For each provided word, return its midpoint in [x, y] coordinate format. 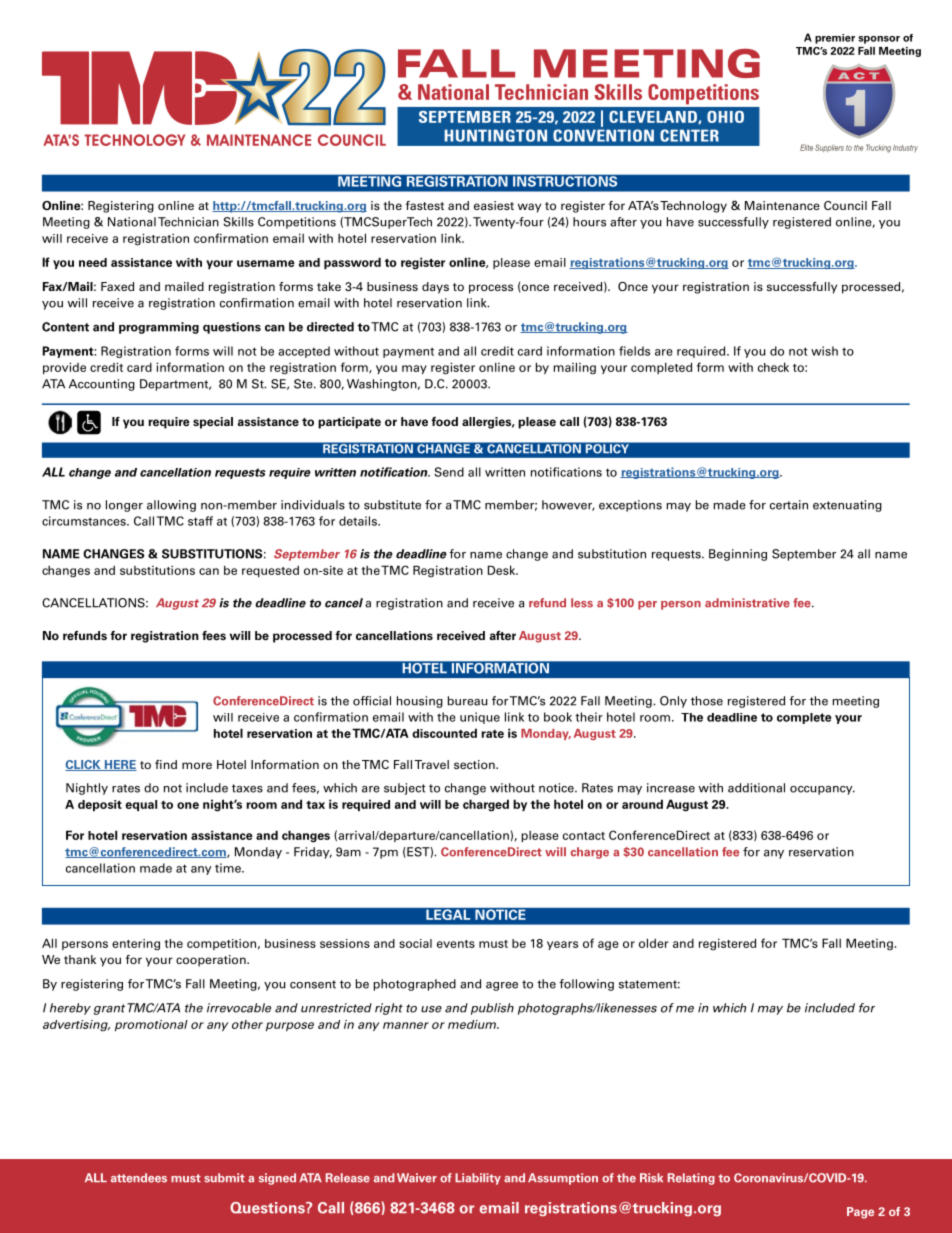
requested [270, 571]
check [773, 367]
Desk [503, 570]
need [93, 262]
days [435, 288]
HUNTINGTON [496, 135]
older [654, 943]
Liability [478, 1179]
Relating [691, 1179]
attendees [139, 1178]
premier [835, 39]
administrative [747, 603]
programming [159, 328]
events [456, 944]
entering [136, 945]
